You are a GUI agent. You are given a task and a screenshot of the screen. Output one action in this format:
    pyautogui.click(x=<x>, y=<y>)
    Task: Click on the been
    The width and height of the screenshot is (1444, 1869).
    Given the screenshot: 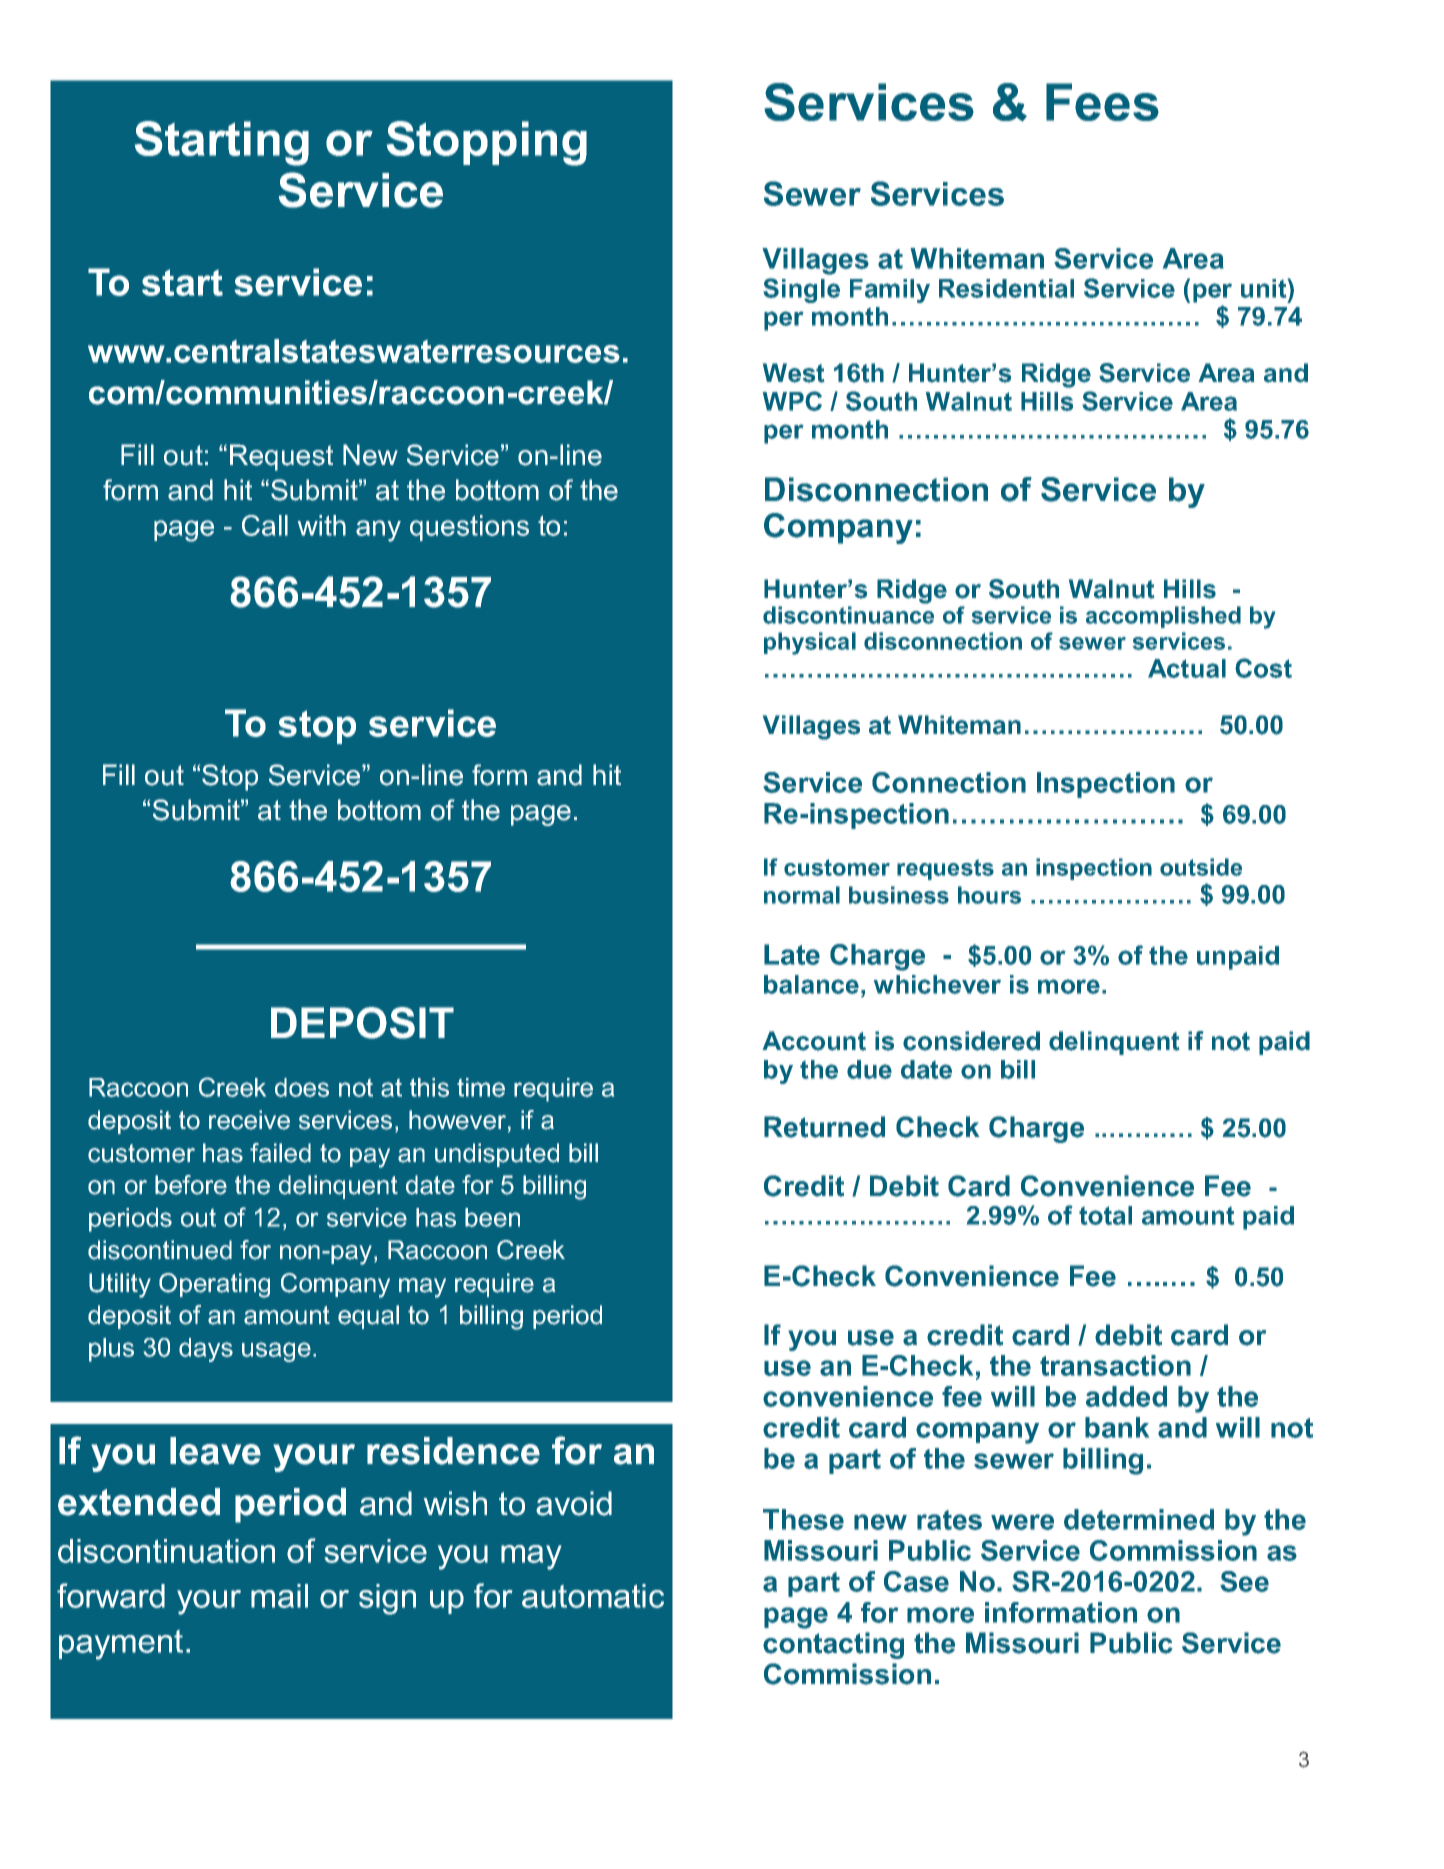 What is the action you would take?
    pyautogui.click(x=492, y=1217)
